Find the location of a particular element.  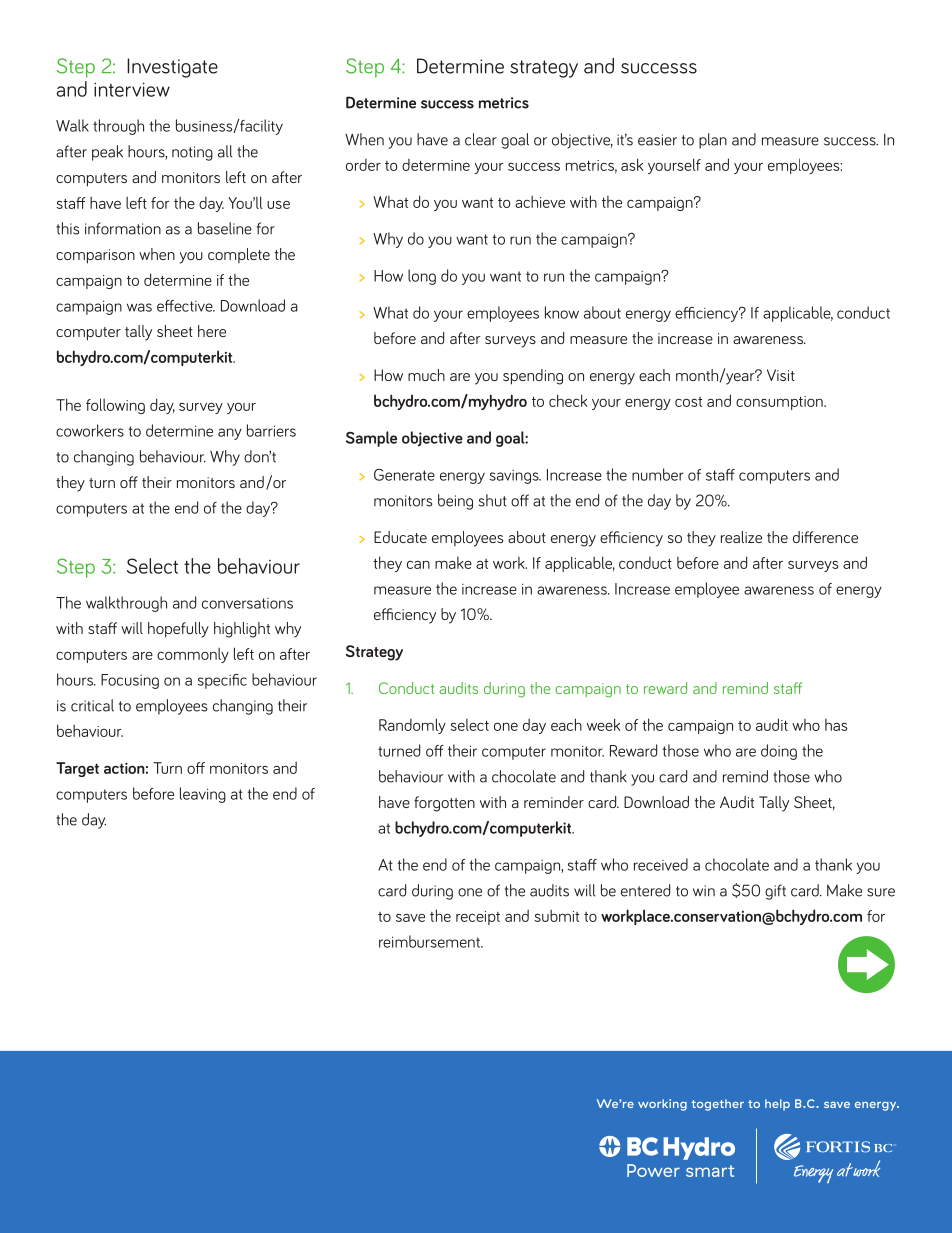

Visit is located at coordinates (781, 375).
